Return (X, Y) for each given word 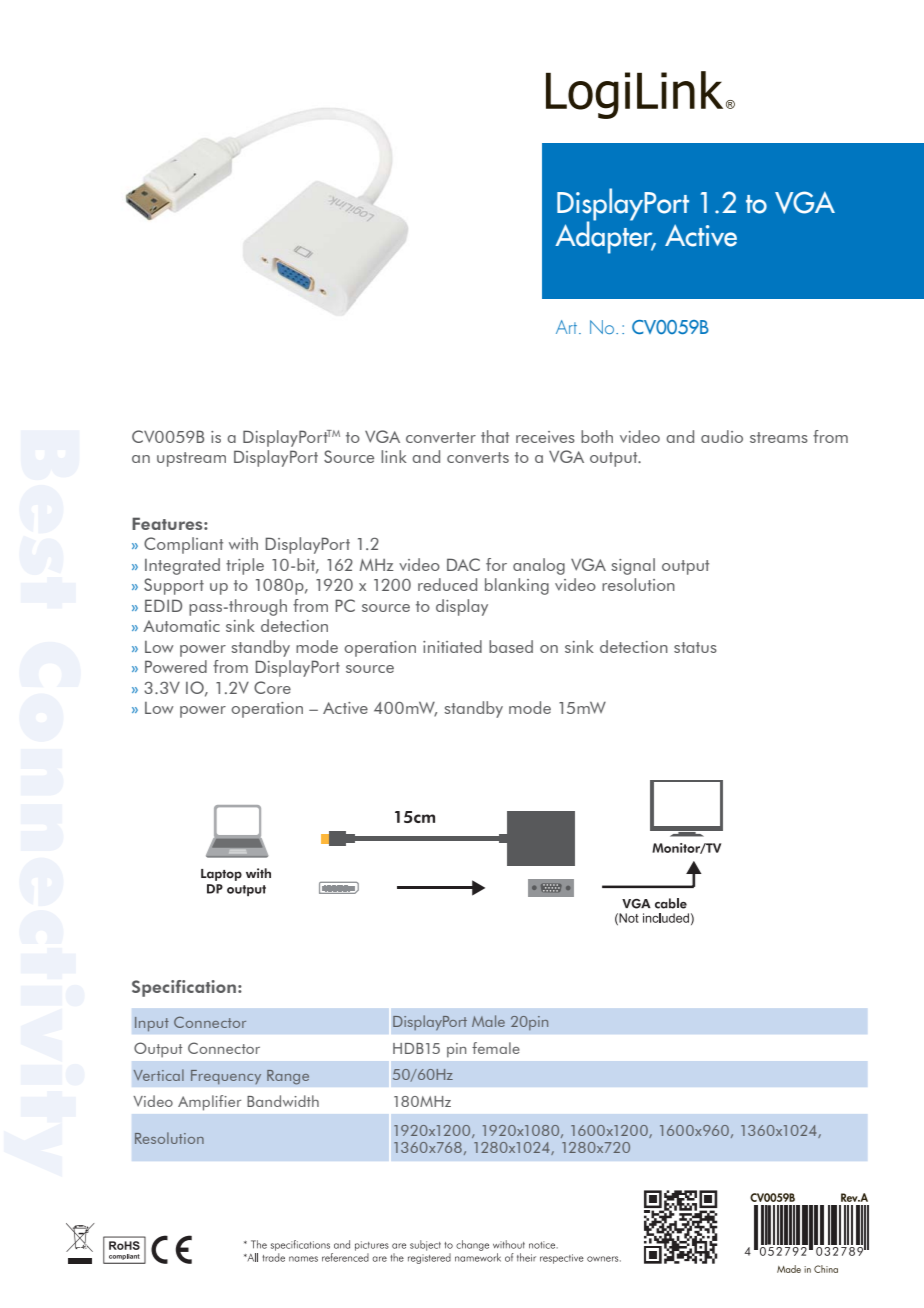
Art (568, 327)
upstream (191, 459)
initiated (452, 646)
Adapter (605, 237)
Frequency (226, 1077)
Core (272, 687)
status (695, 647)
